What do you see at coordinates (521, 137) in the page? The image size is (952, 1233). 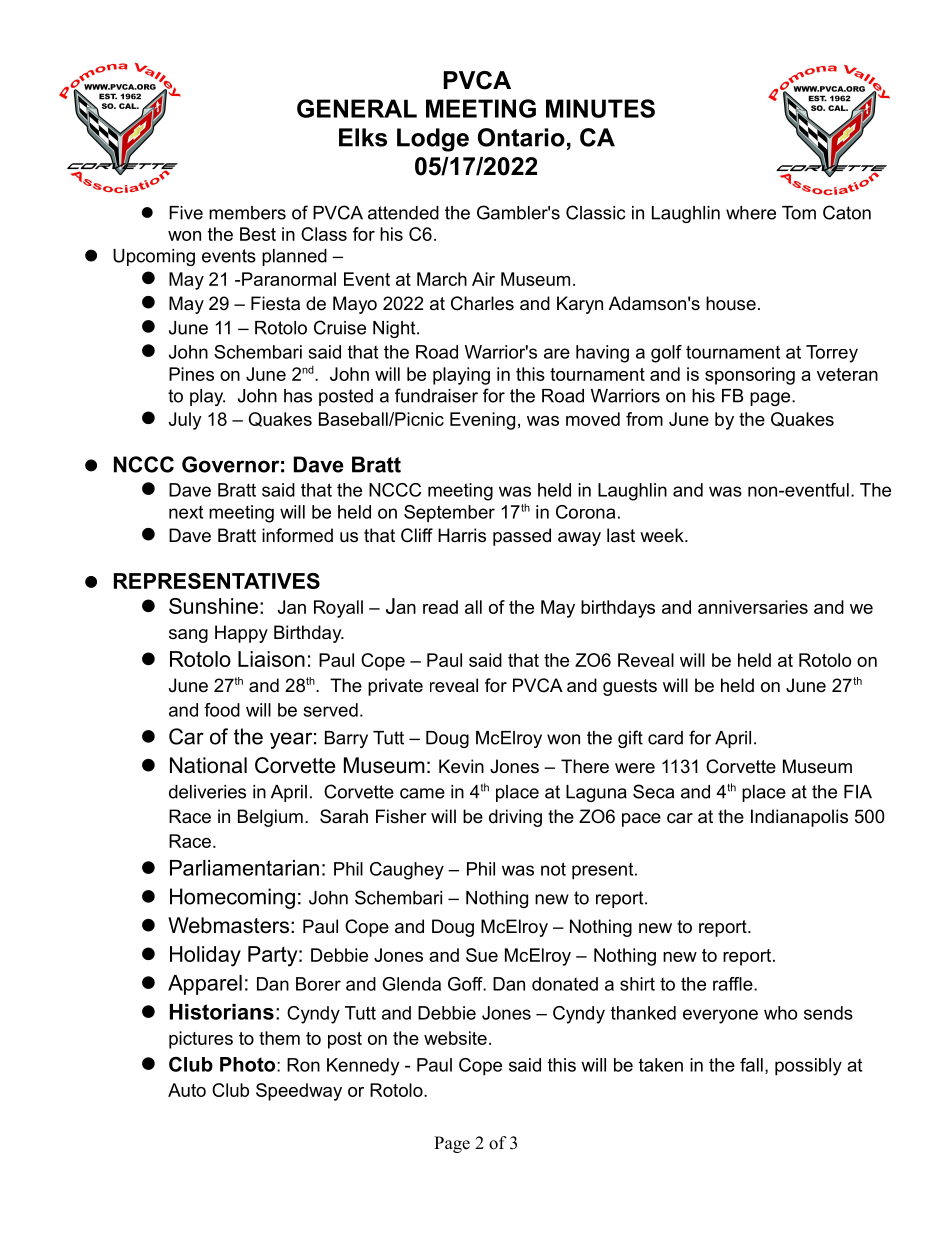 I see `Ontario` at bounding box center [521, 137].
